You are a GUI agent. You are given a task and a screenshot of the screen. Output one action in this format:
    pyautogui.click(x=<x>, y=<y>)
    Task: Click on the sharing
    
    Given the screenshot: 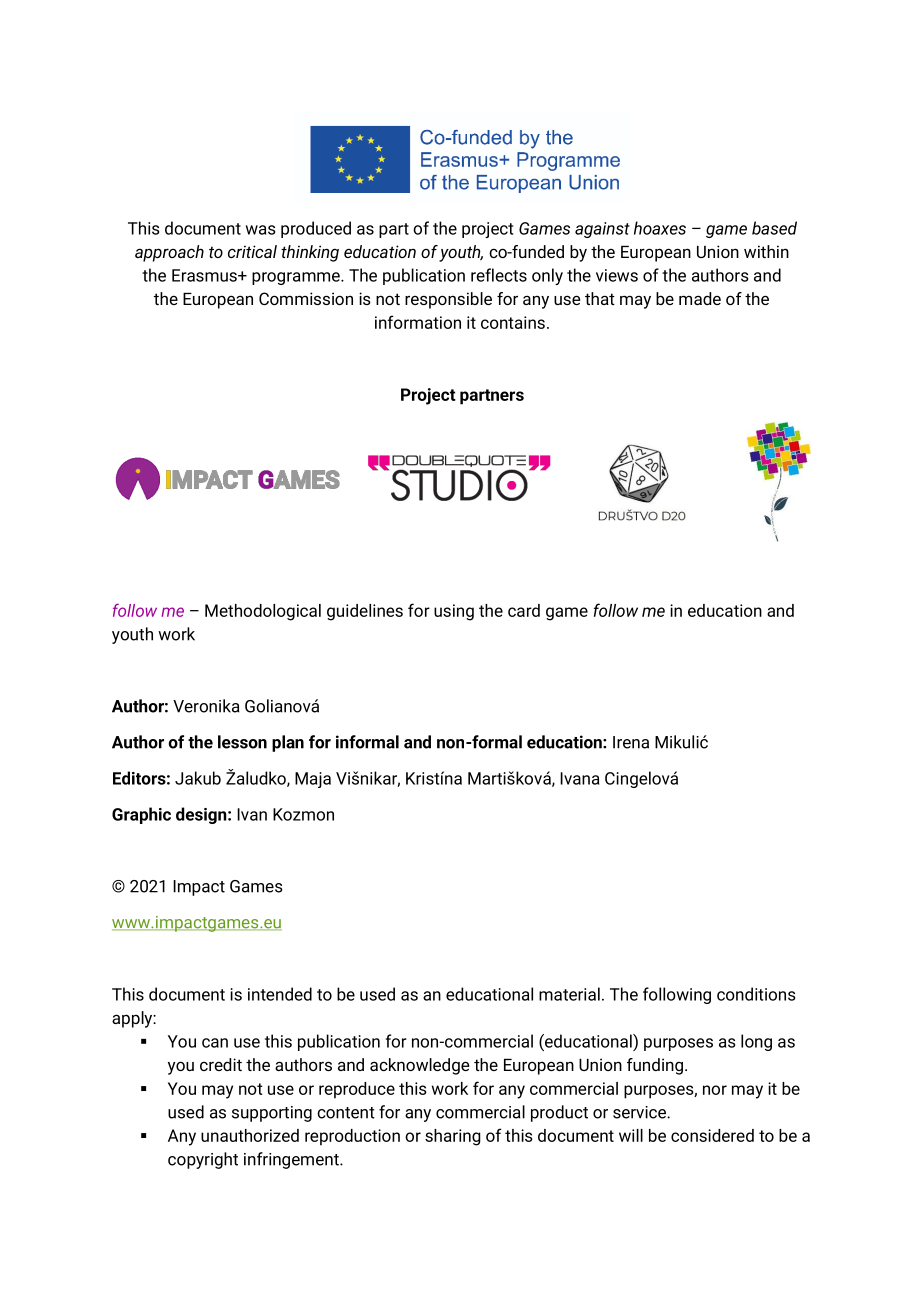 What is the action you would take?
    pyautogui.click(x=453, y=1137)
